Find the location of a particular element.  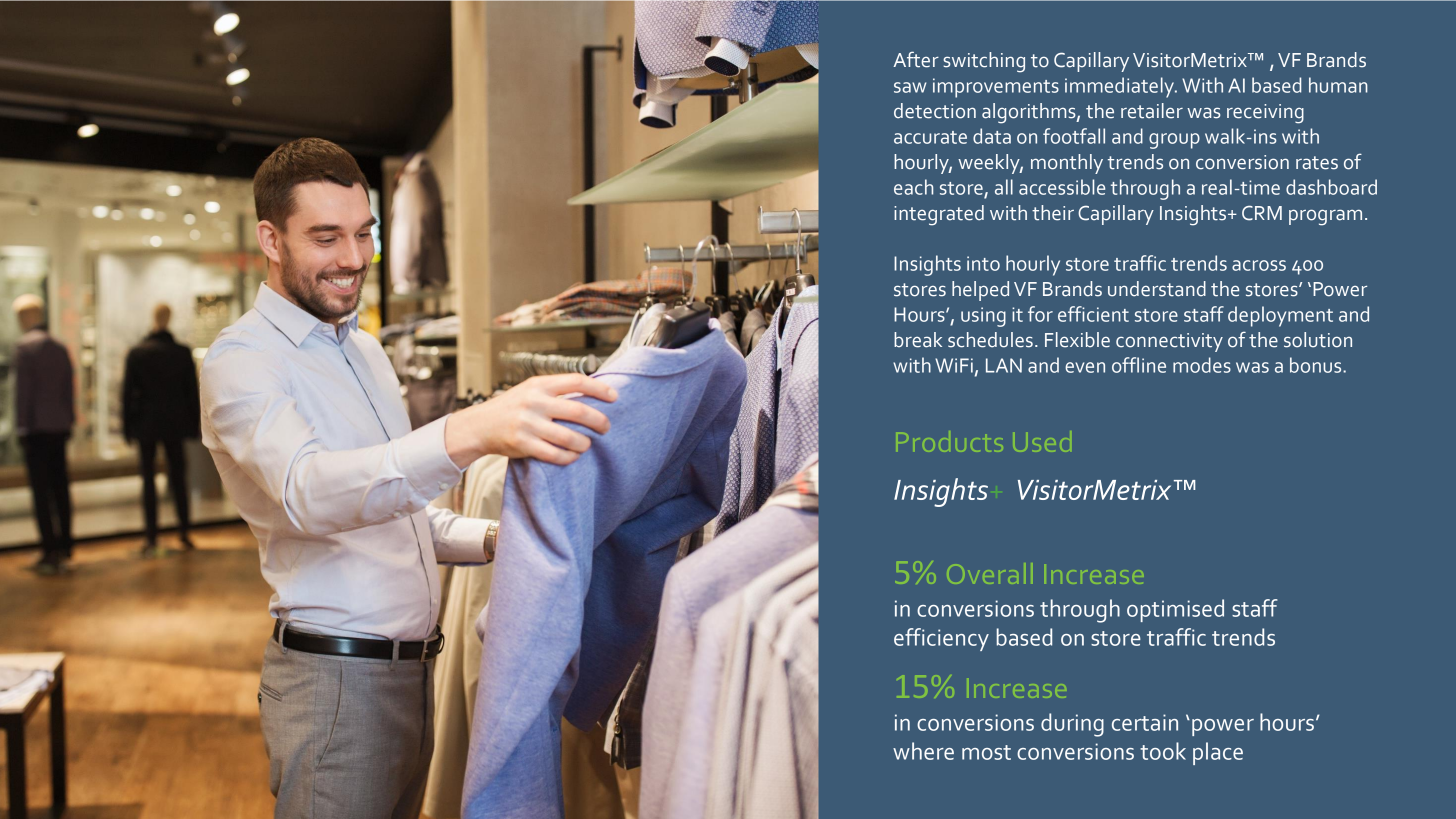

deployment is located at coordinates (1280, 316).
